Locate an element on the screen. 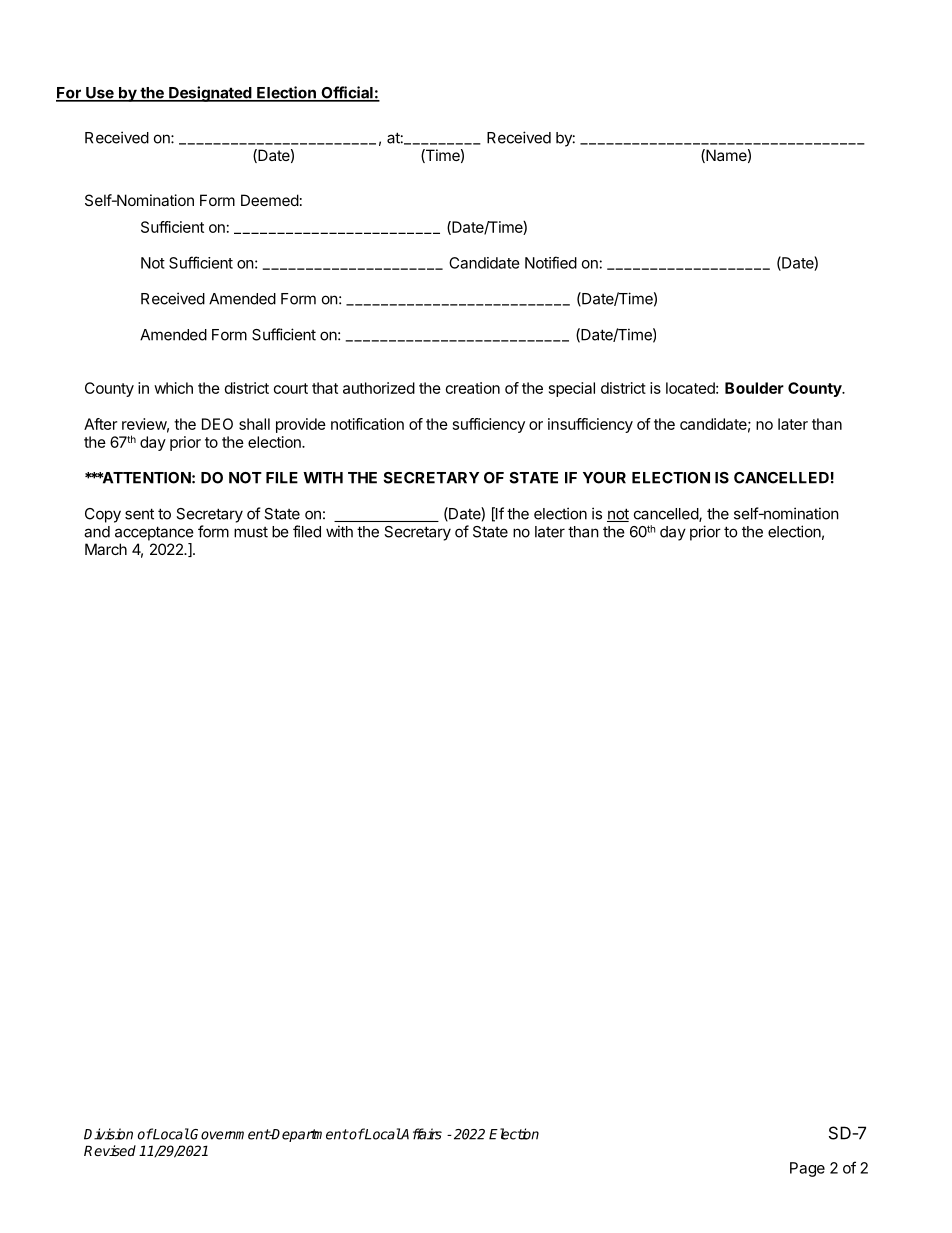  which is located at coordinates (173, 388).
